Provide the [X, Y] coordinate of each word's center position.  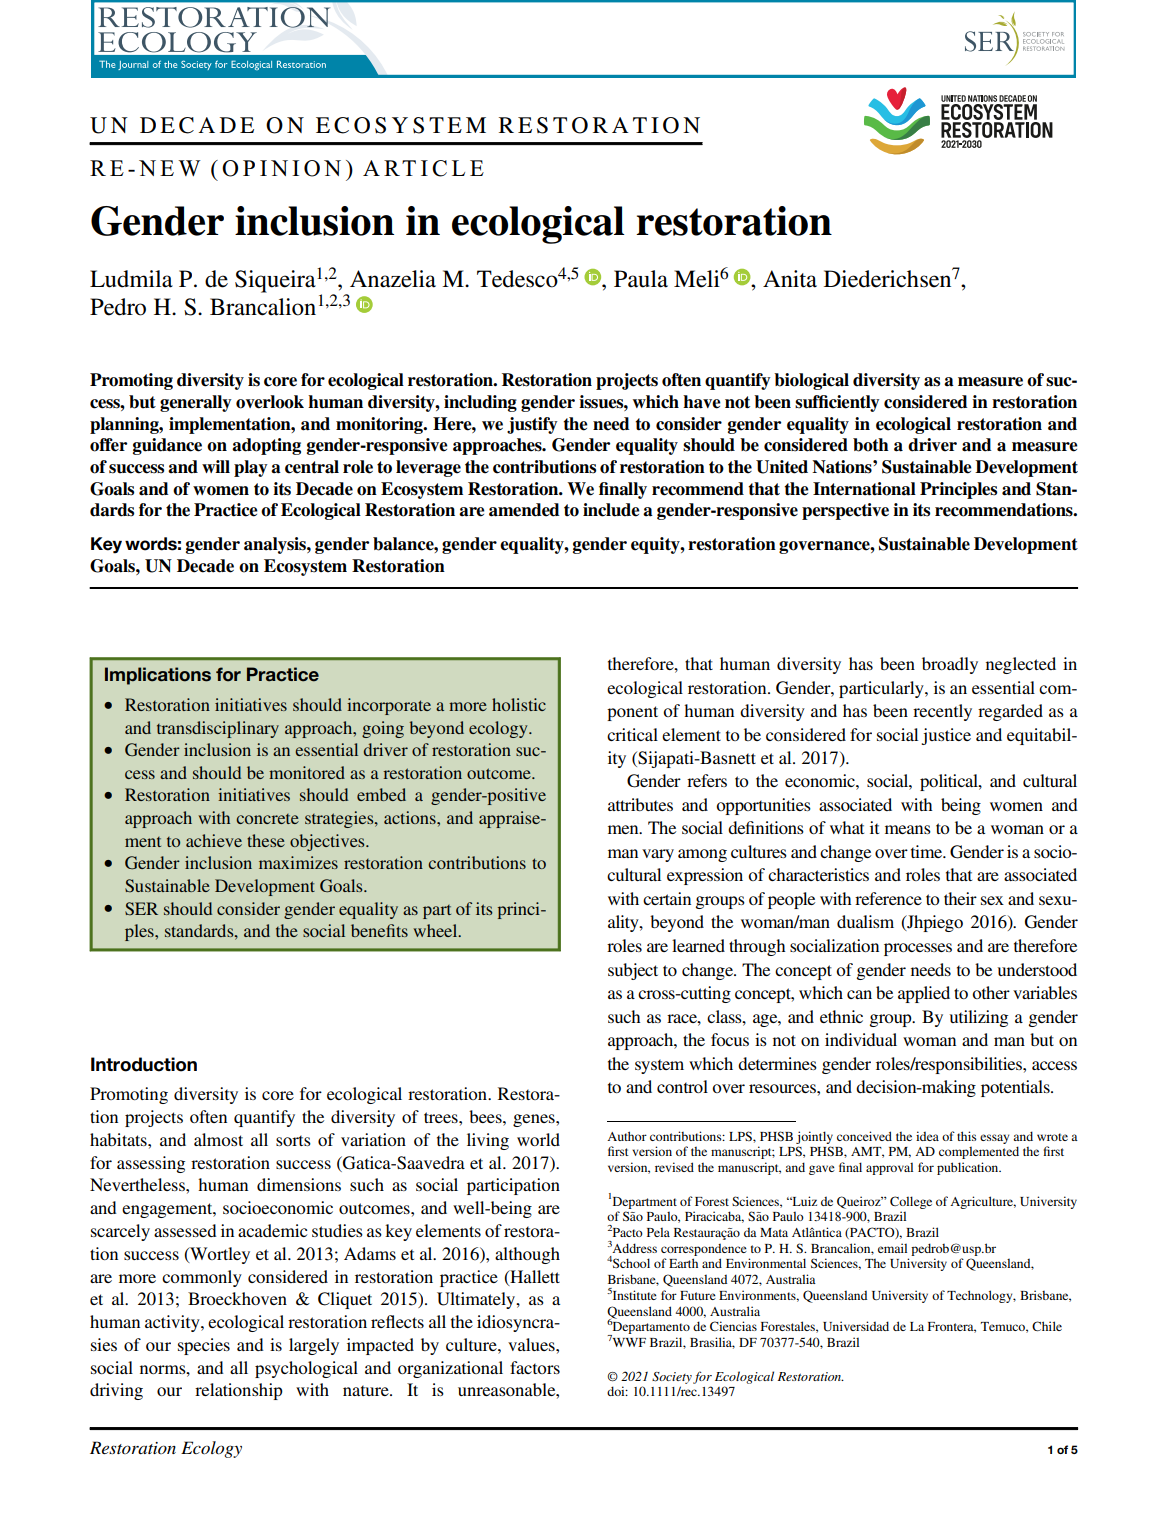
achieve [214, 840]
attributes [640, 804]
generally [196, 403]
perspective [845, 511]
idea [927, 1136]
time [928, 851]
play [251, 468]
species [204, 1346]
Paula [641, 279]
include [611, 510]
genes [535, 1120]
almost [218, 1139]
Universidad [856, 1326]
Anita [790, 279]
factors [535, 1367]
